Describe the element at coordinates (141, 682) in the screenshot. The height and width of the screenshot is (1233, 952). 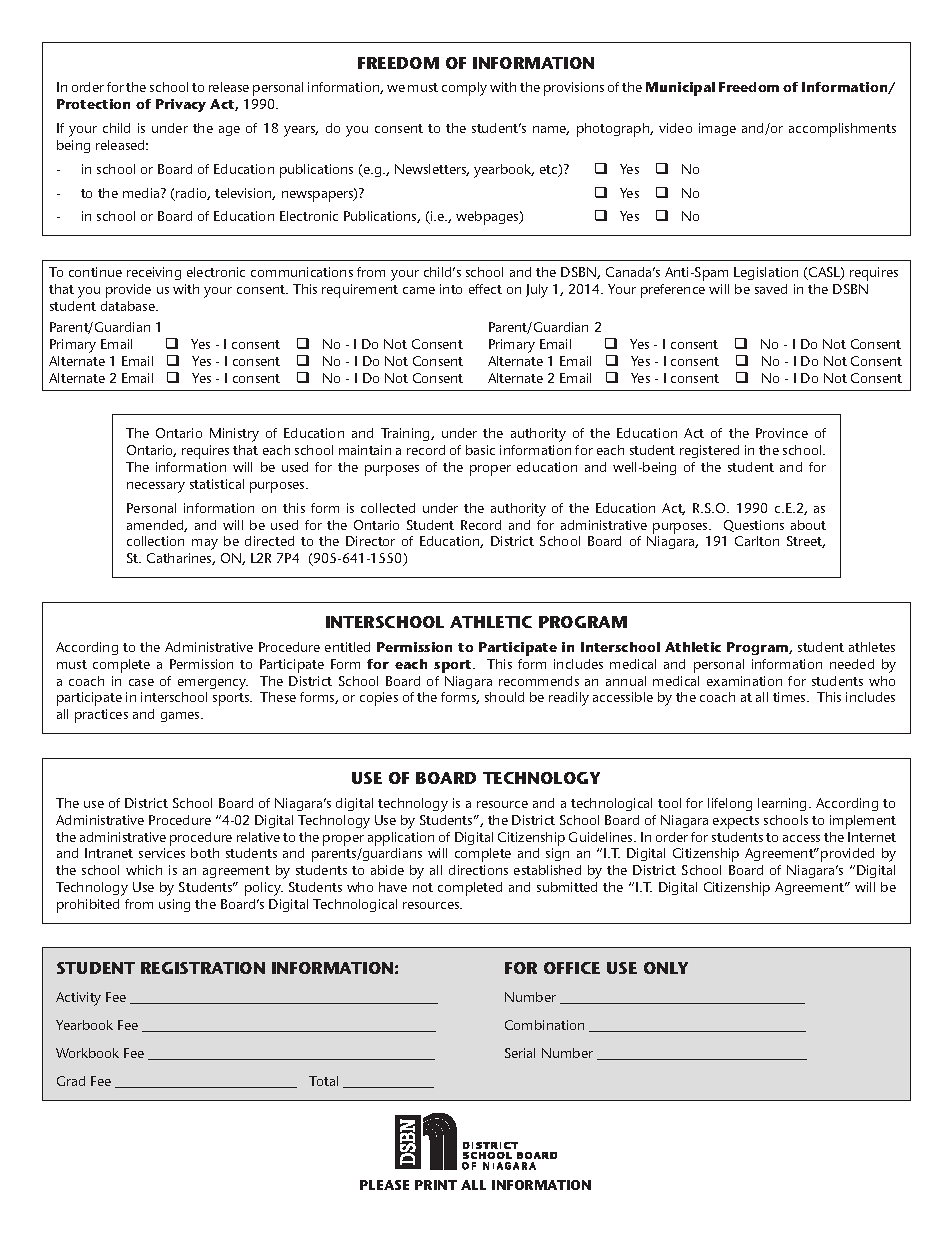
I see `case` at that location.
